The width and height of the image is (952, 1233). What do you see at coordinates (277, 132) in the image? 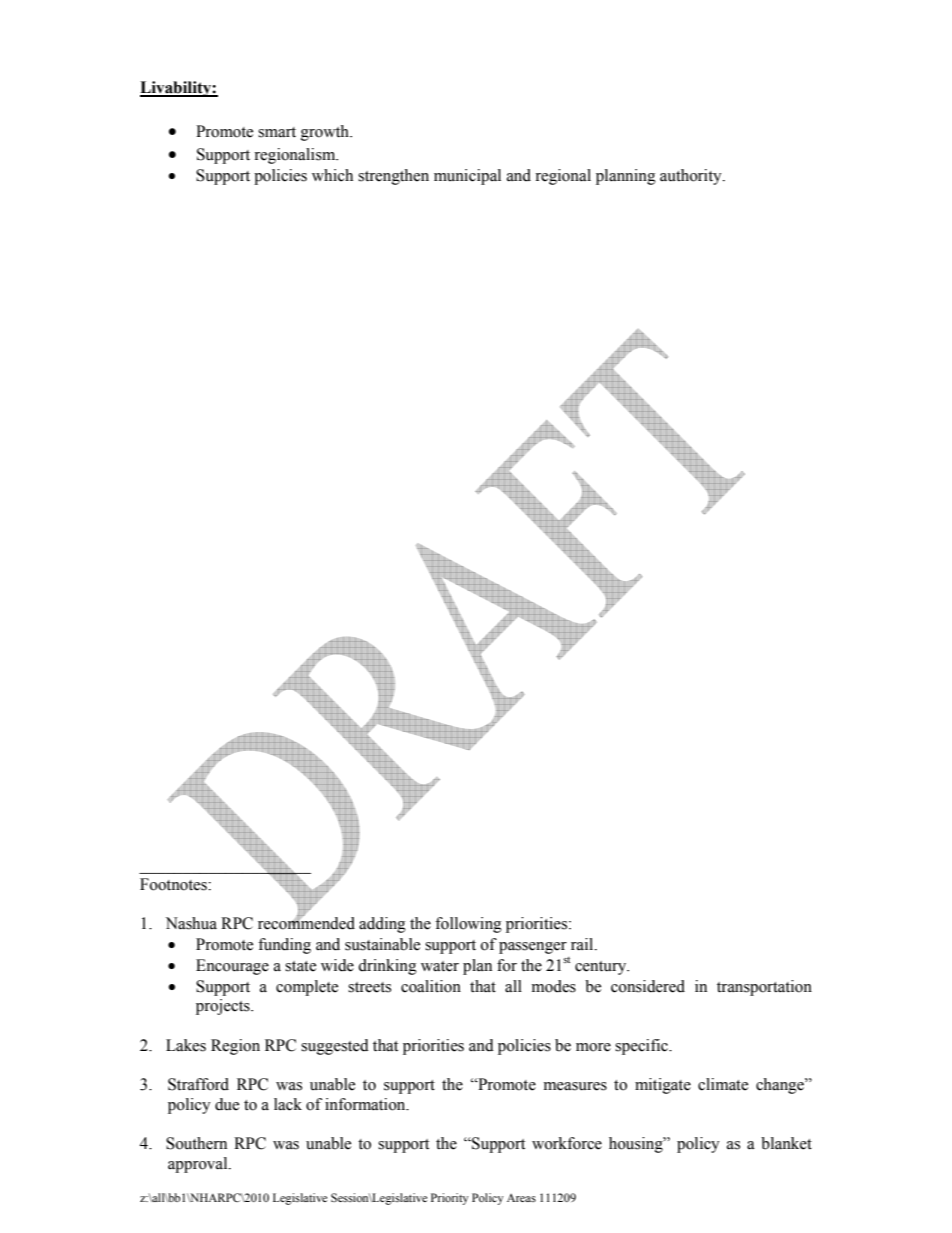
I see `smart` at bounding box center [277, 132].
